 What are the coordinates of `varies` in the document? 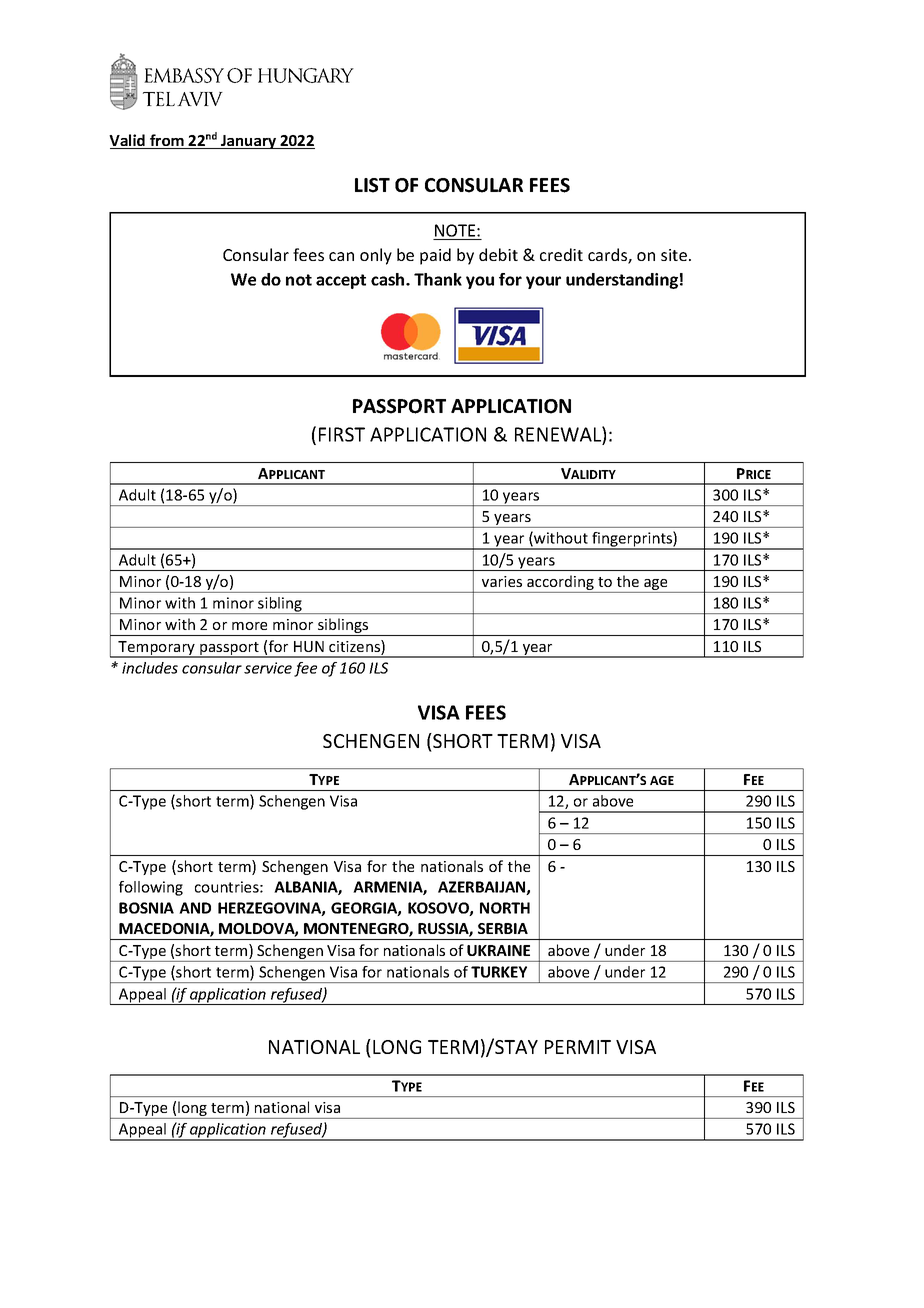 It's located at (502, 581).
